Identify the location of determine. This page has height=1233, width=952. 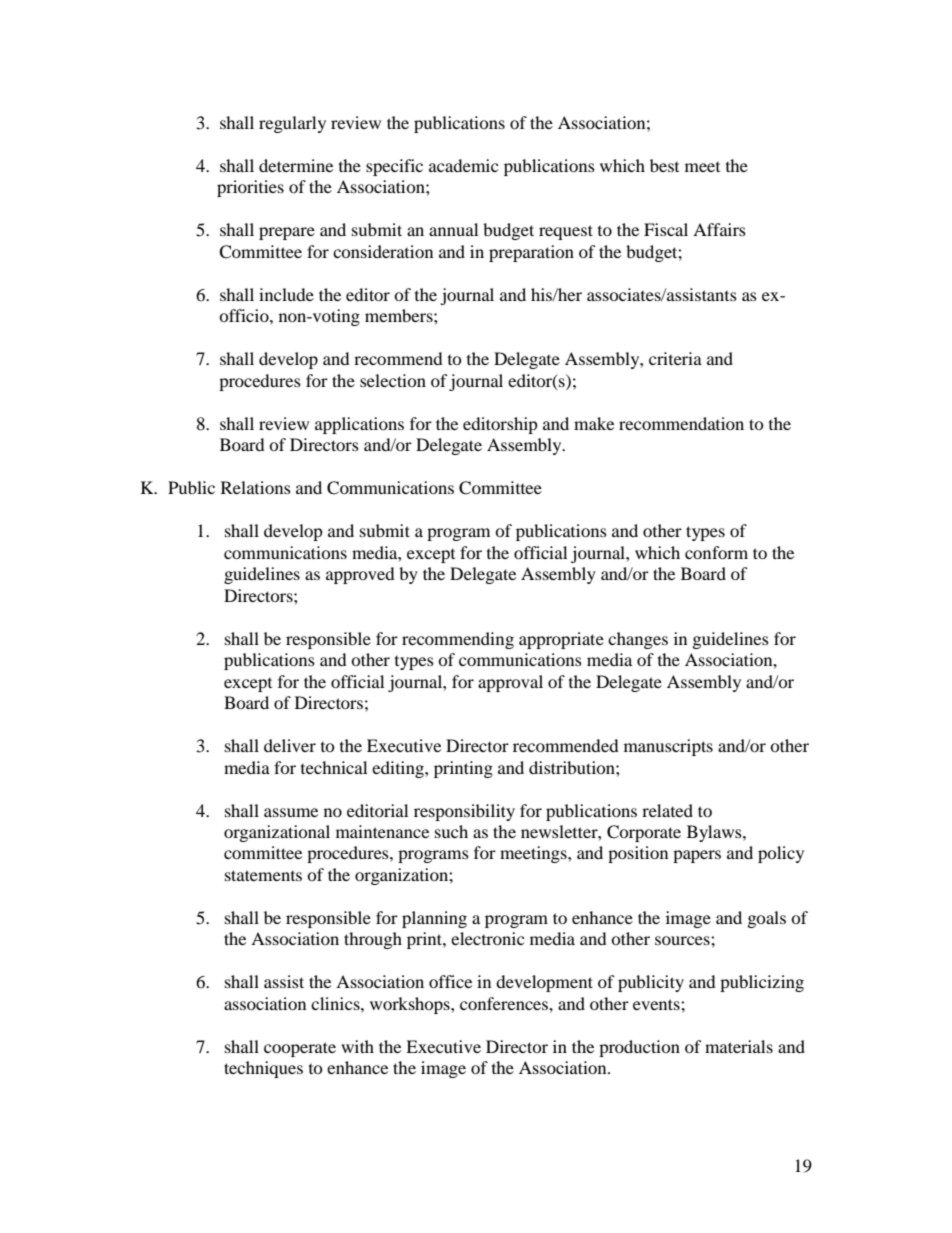
(296, 165).
